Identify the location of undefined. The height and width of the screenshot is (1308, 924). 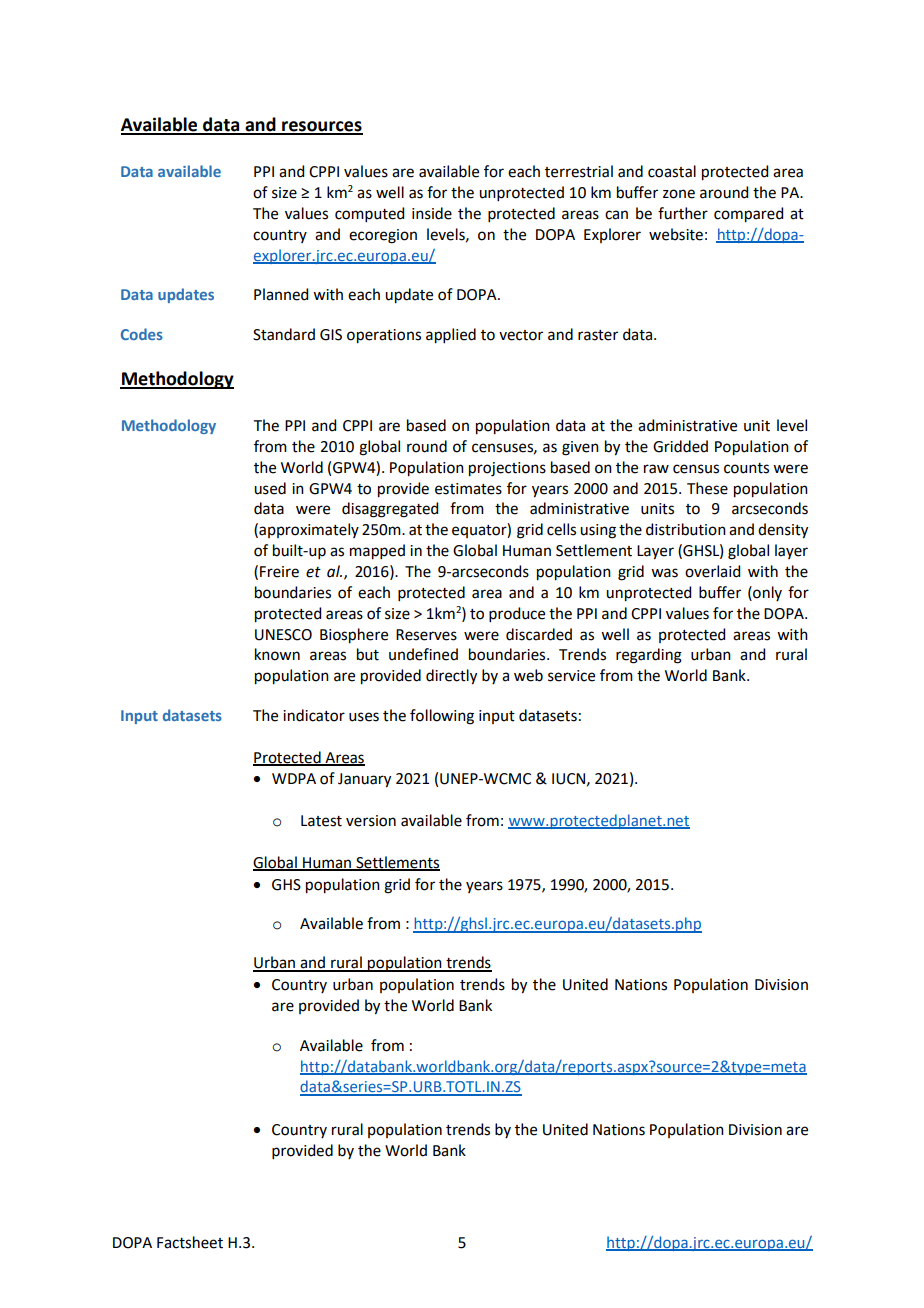
(423, 654).
